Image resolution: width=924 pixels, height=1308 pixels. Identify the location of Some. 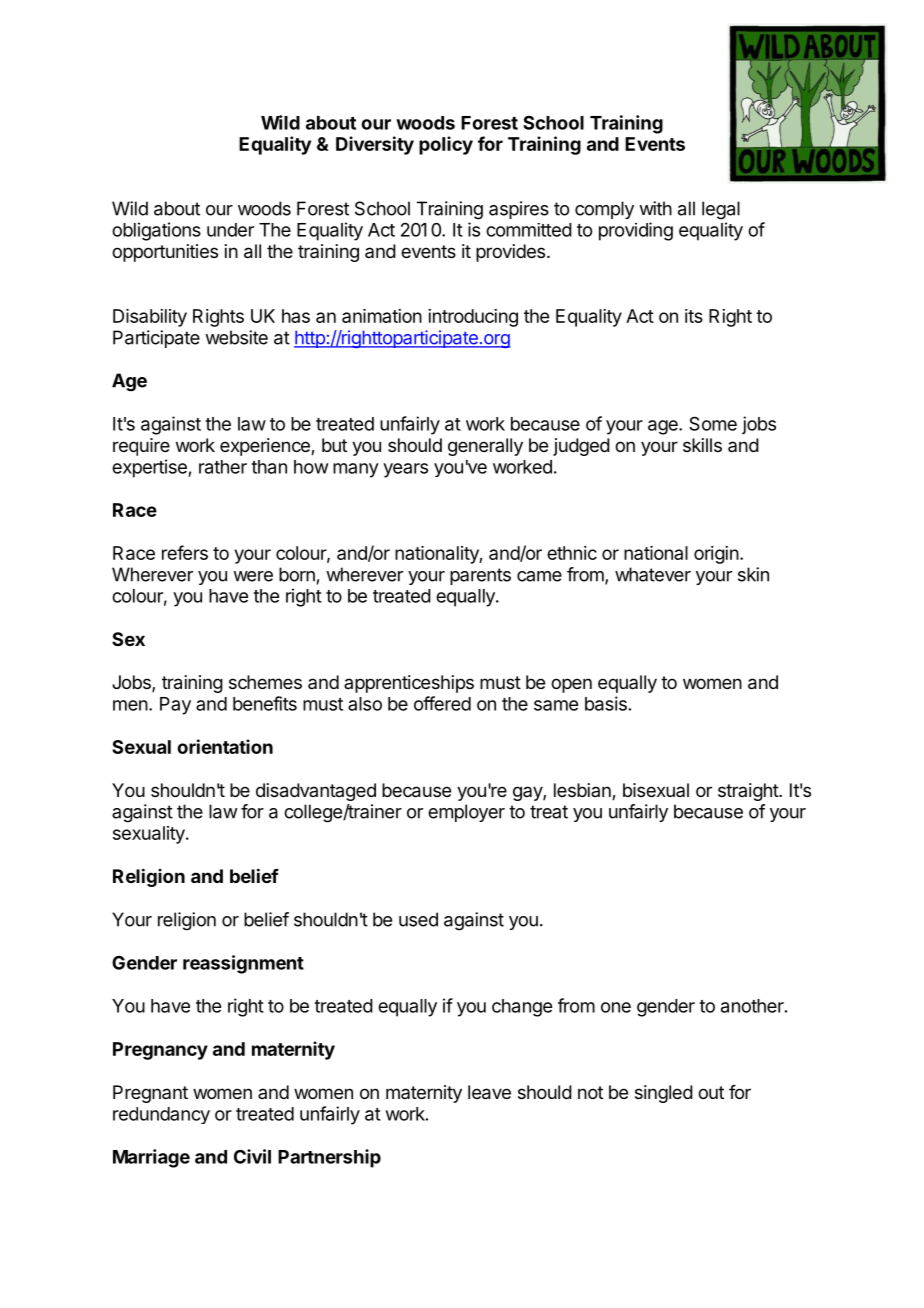
(713, 423).
